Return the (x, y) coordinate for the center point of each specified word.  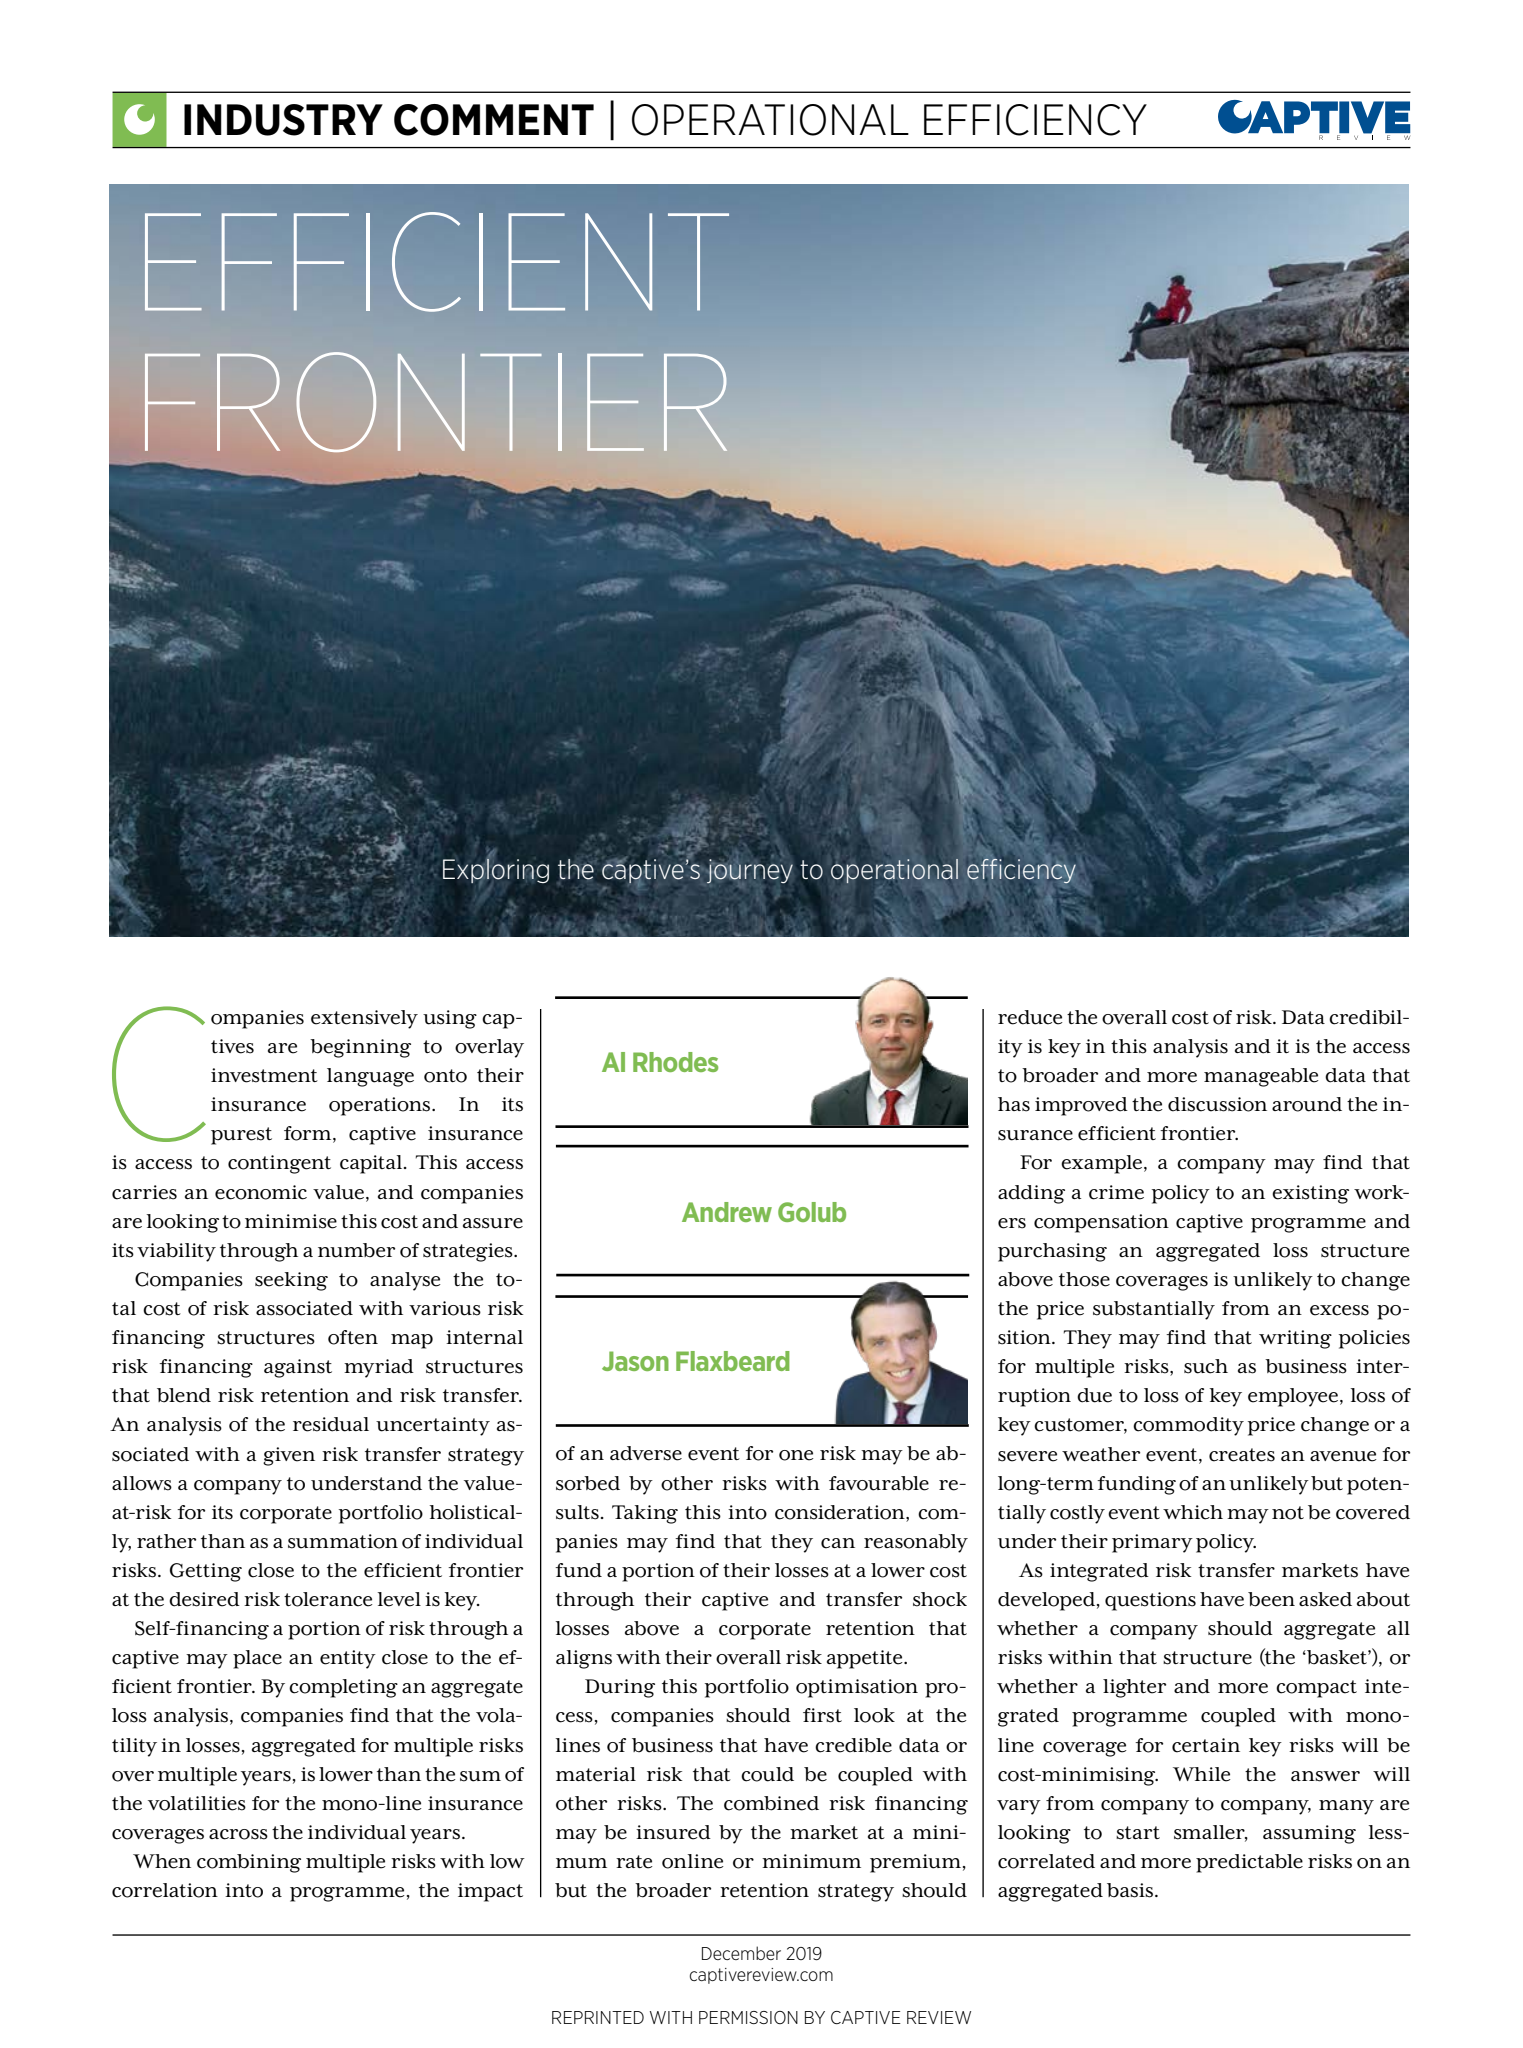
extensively (364, 1019)
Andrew (727, 1212)
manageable (1261, 1077)
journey (750, 871)
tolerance (328, 1599)
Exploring (496, 871)
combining (249, 1863)
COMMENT (494, 120)
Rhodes (675, 1062)
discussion (1217, 1104)
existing (1310, 1194)
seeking (291, 1281)
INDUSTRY (283, 120)
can (838, 1543)
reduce (1030, 1017)
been (1271, 1599)
